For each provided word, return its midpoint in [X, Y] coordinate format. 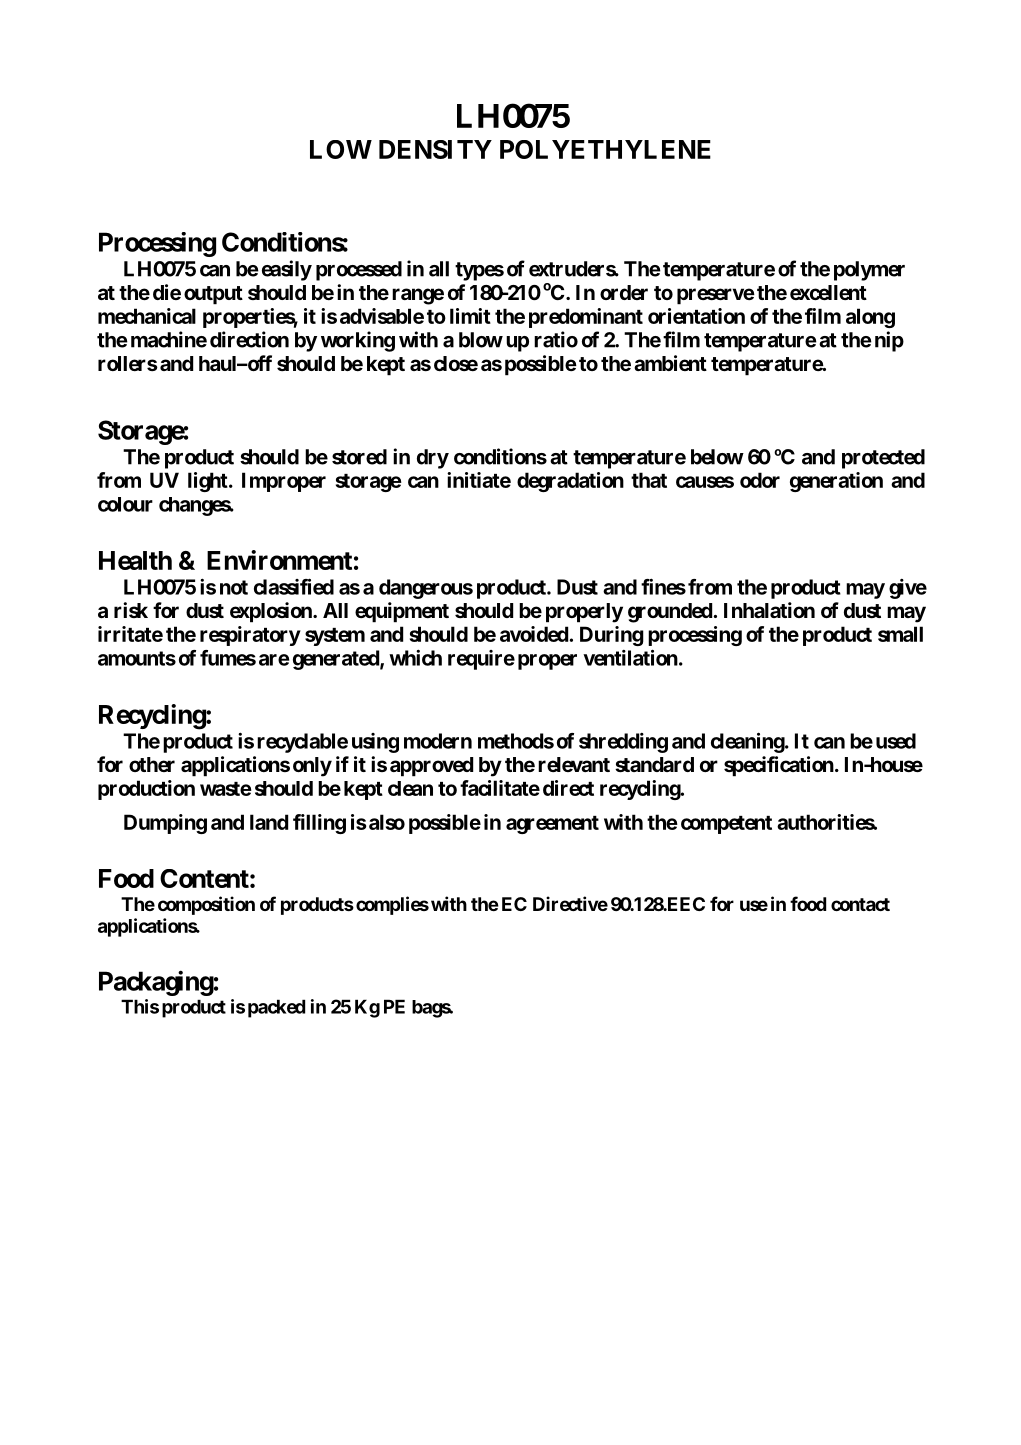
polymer [869, 271]
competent [726, 825]
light [209, 482]
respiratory [250, 636]
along [870, 318]
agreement [552, 825]
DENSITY [435, 149]
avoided [534, 634]
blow [481, 340]
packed [276, 1008]
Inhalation [769, 610]
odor [760, 480]
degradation [570, 482]
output [213, 295]
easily [287, 270]
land [269, 822]
